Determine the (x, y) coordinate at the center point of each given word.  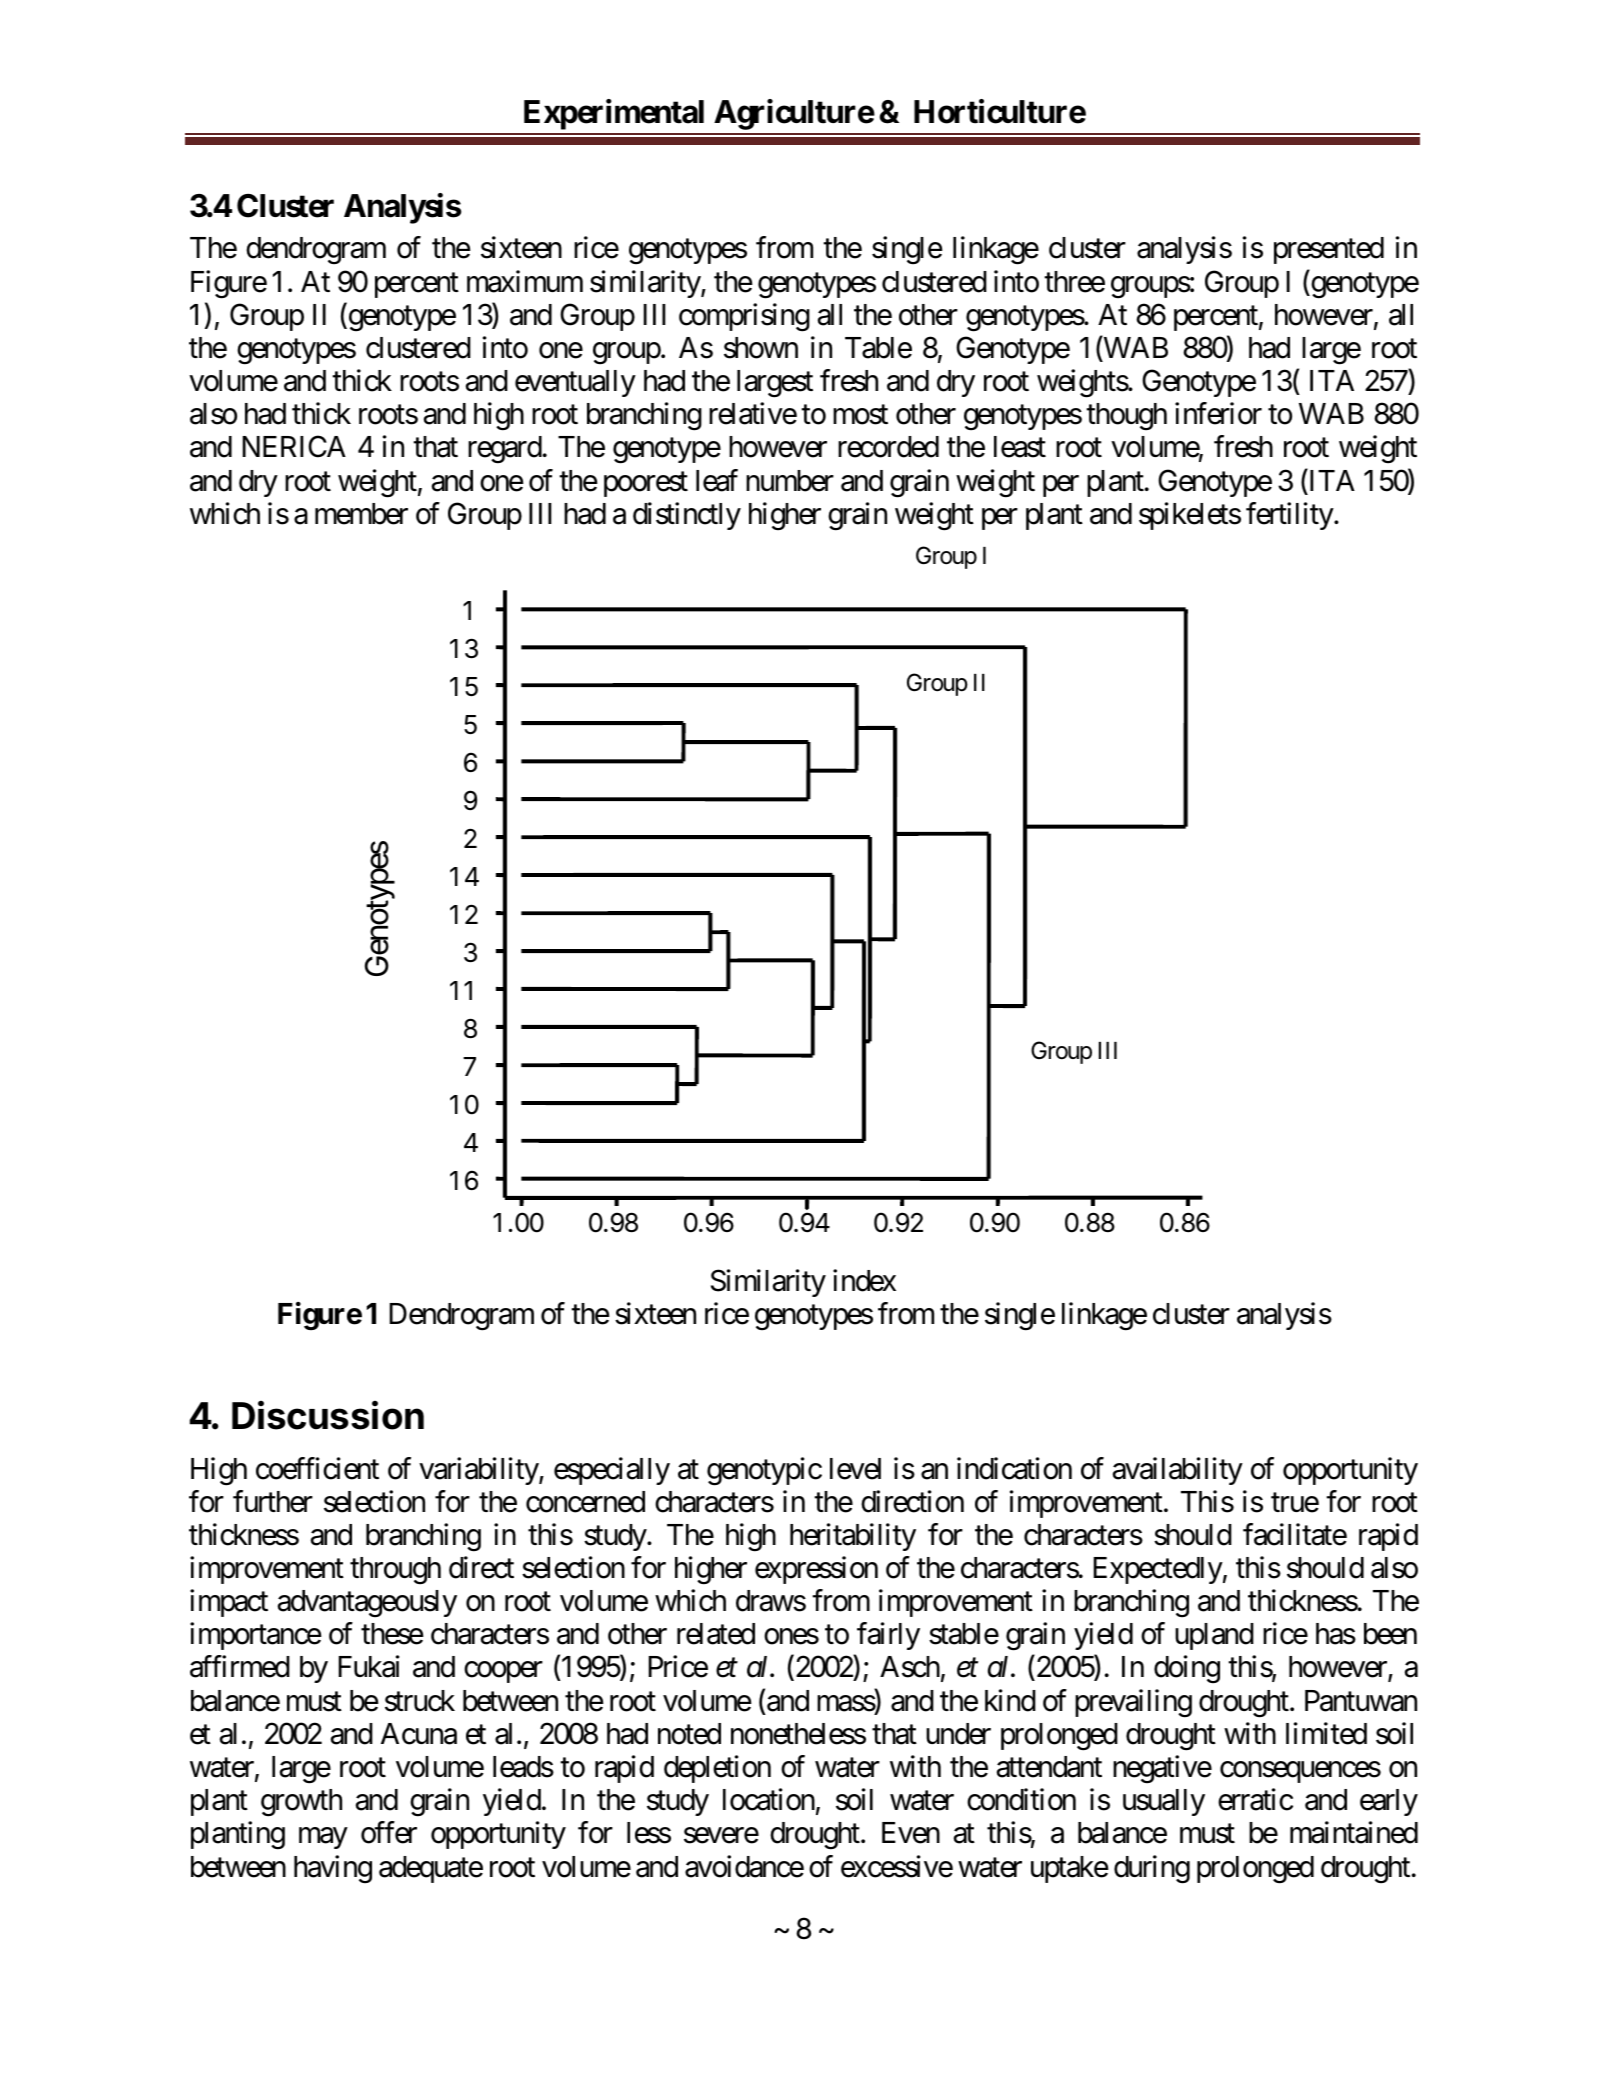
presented (1329, 250)
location (769, 1799)
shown (761, 348)
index (864, 1281)
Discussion (328, 1415)
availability (1178, 1471)
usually (1164, 1802)
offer (389, 1832)
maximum (525, 281)
